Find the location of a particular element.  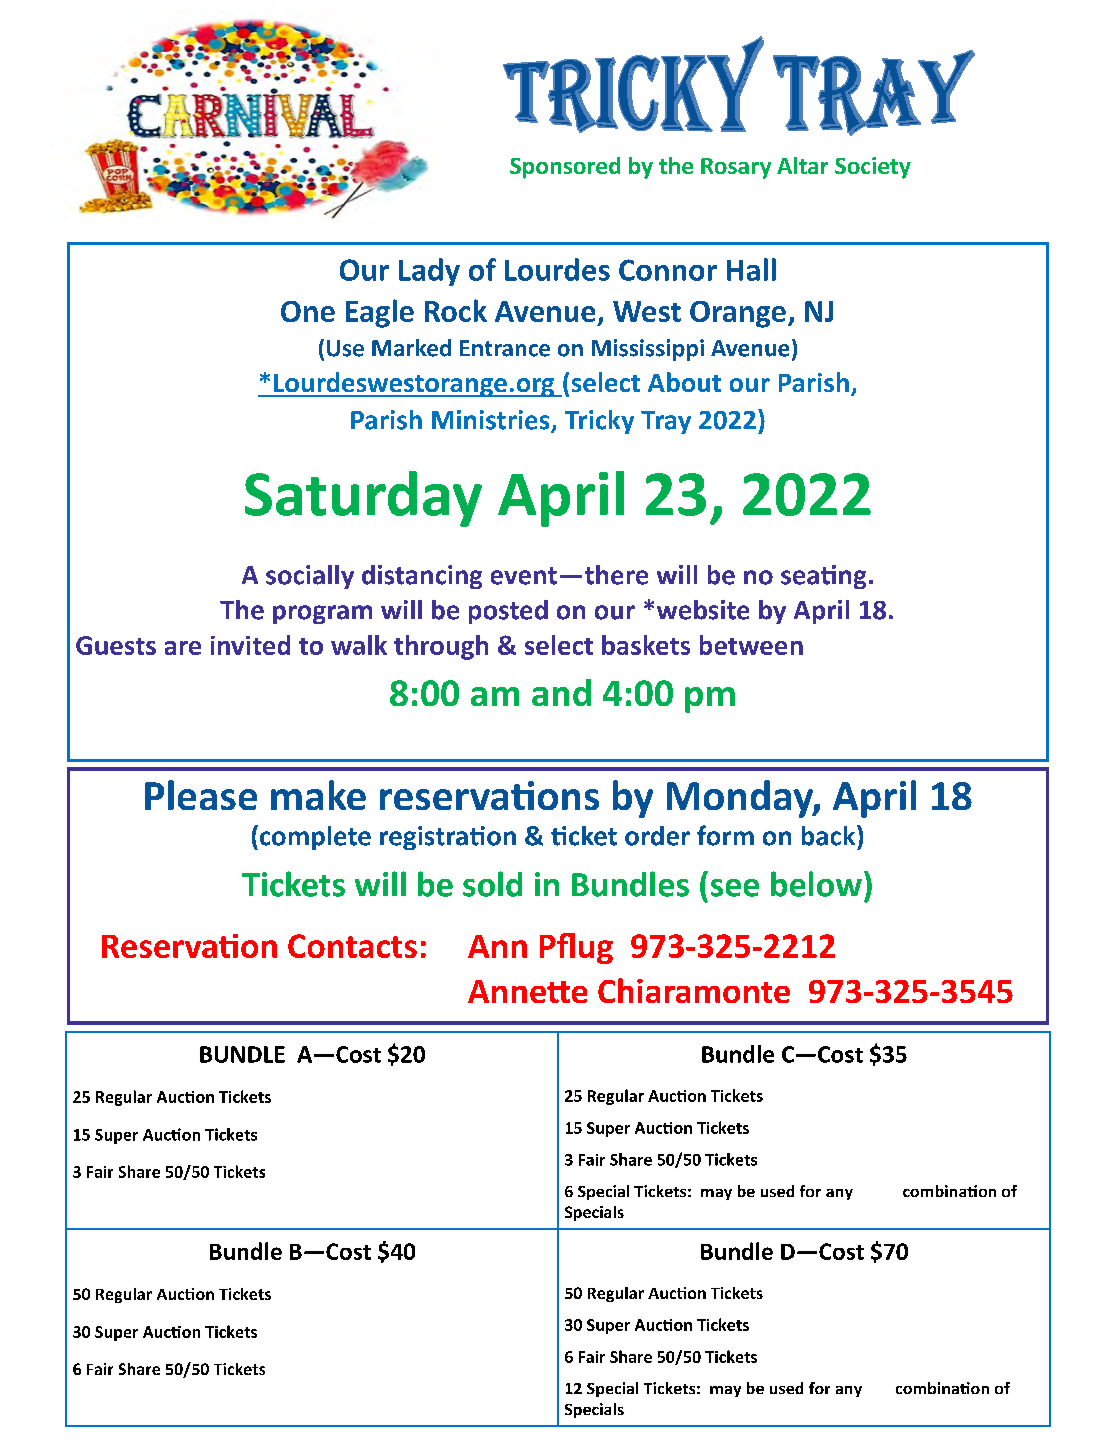

and is located at coordinates (561, 692).
